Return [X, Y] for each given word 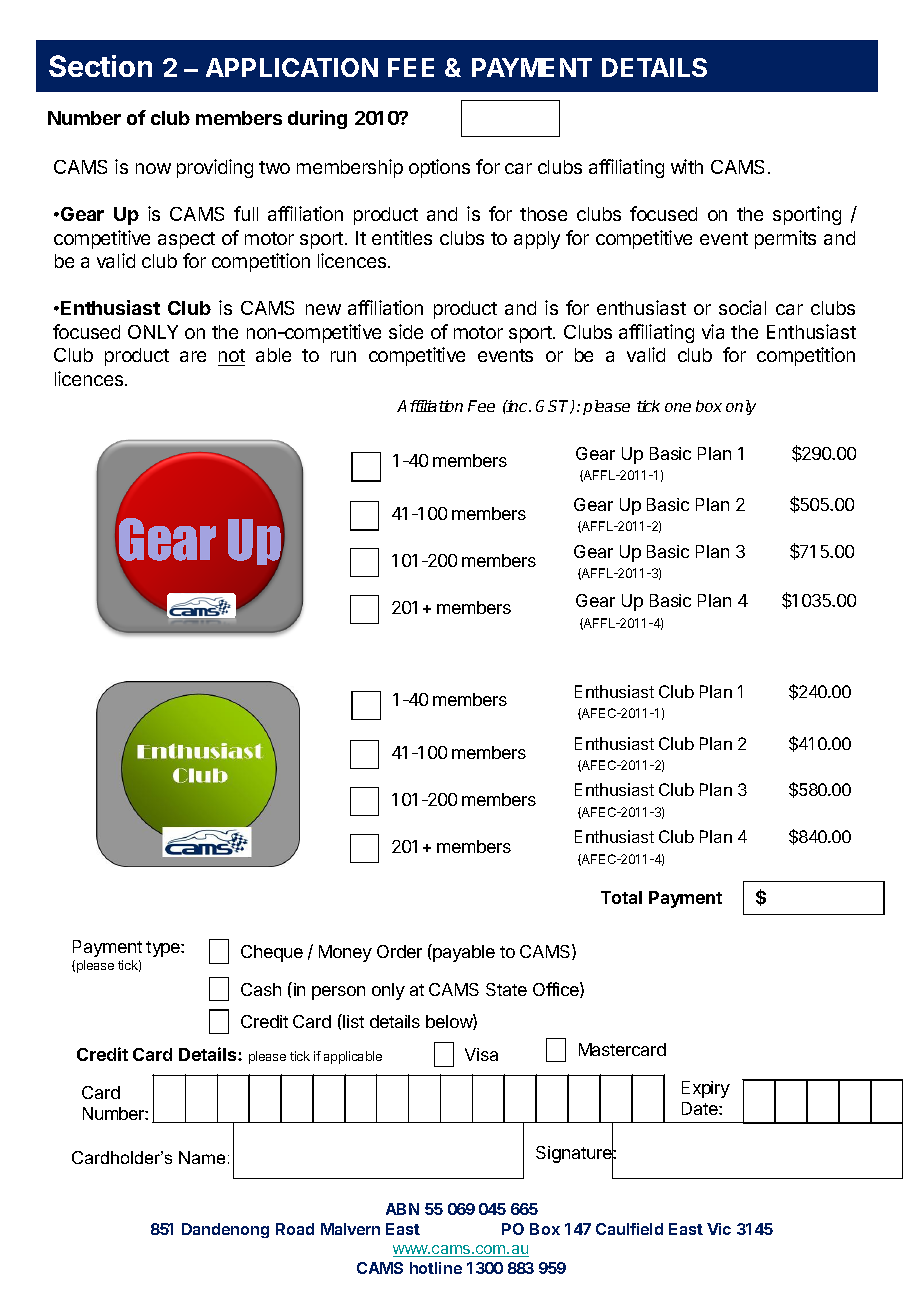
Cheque [272, 953]
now [153, 168]
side [406, 331]
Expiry [706, 1089]
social [742, 307]
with [687, 166]
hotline [436, 1268]
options [439, 168]
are [193, 356]
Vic [719, 1229]
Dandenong [225, 1230]
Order [399, 951]
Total [621, 897]
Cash [261, 989]
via [713, 331]
